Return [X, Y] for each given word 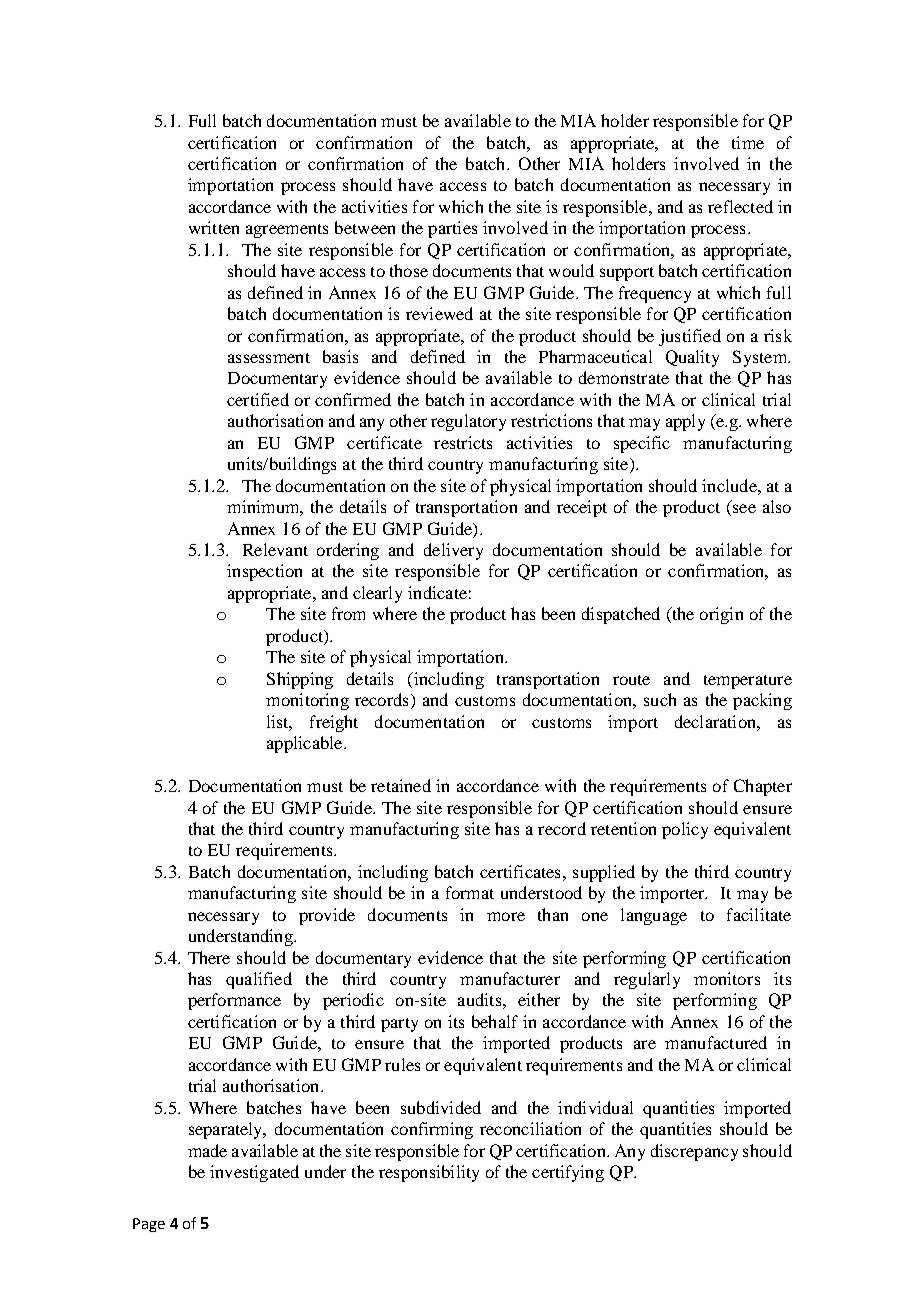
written [214, 227]
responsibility [429, 1173]
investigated [254, 1173]
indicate [437, 592]
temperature [748, 682]
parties [452, 229]
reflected [740, 206]
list [279, 722]
